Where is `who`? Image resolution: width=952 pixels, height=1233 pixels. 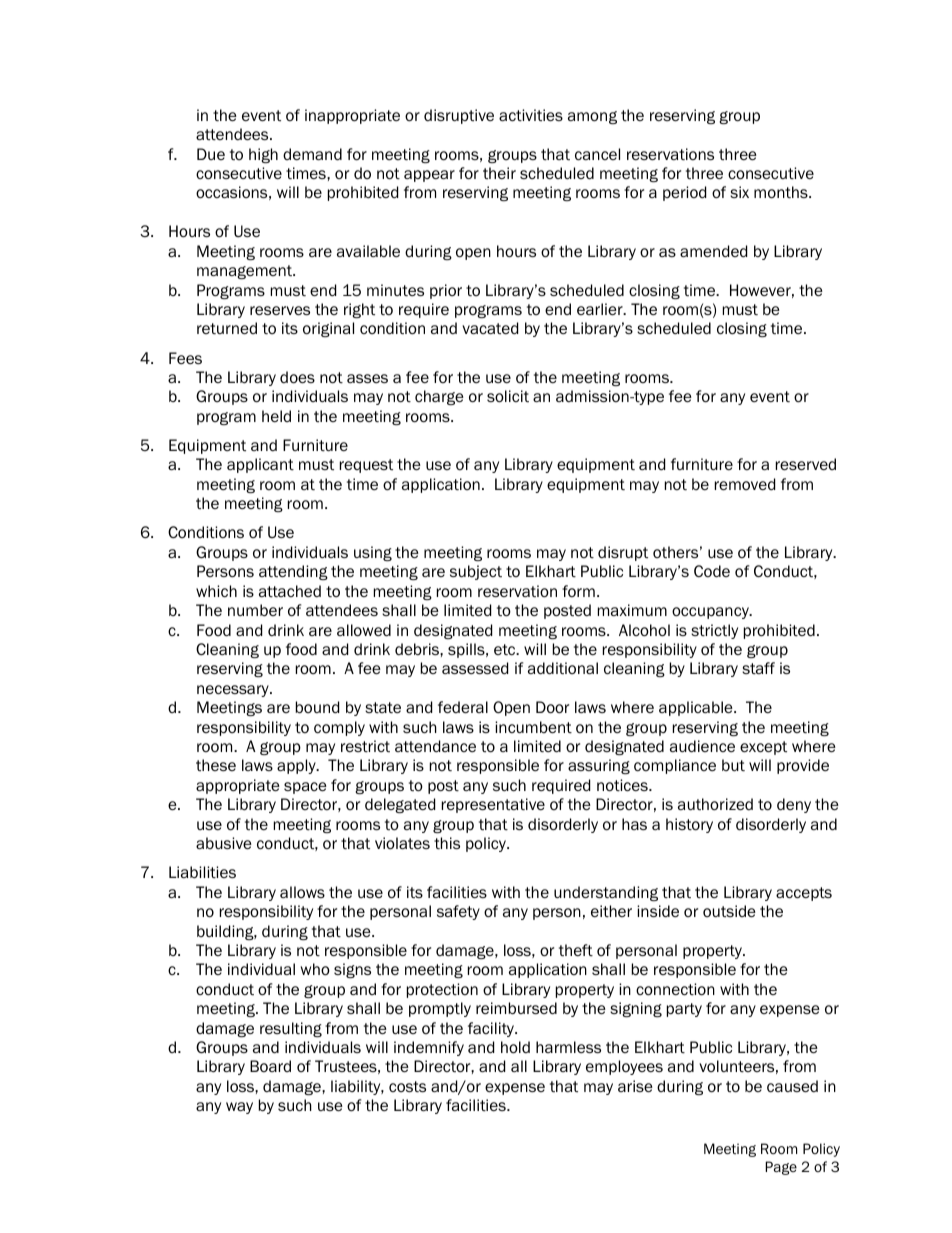
who is located at coordinates (315, 969).
